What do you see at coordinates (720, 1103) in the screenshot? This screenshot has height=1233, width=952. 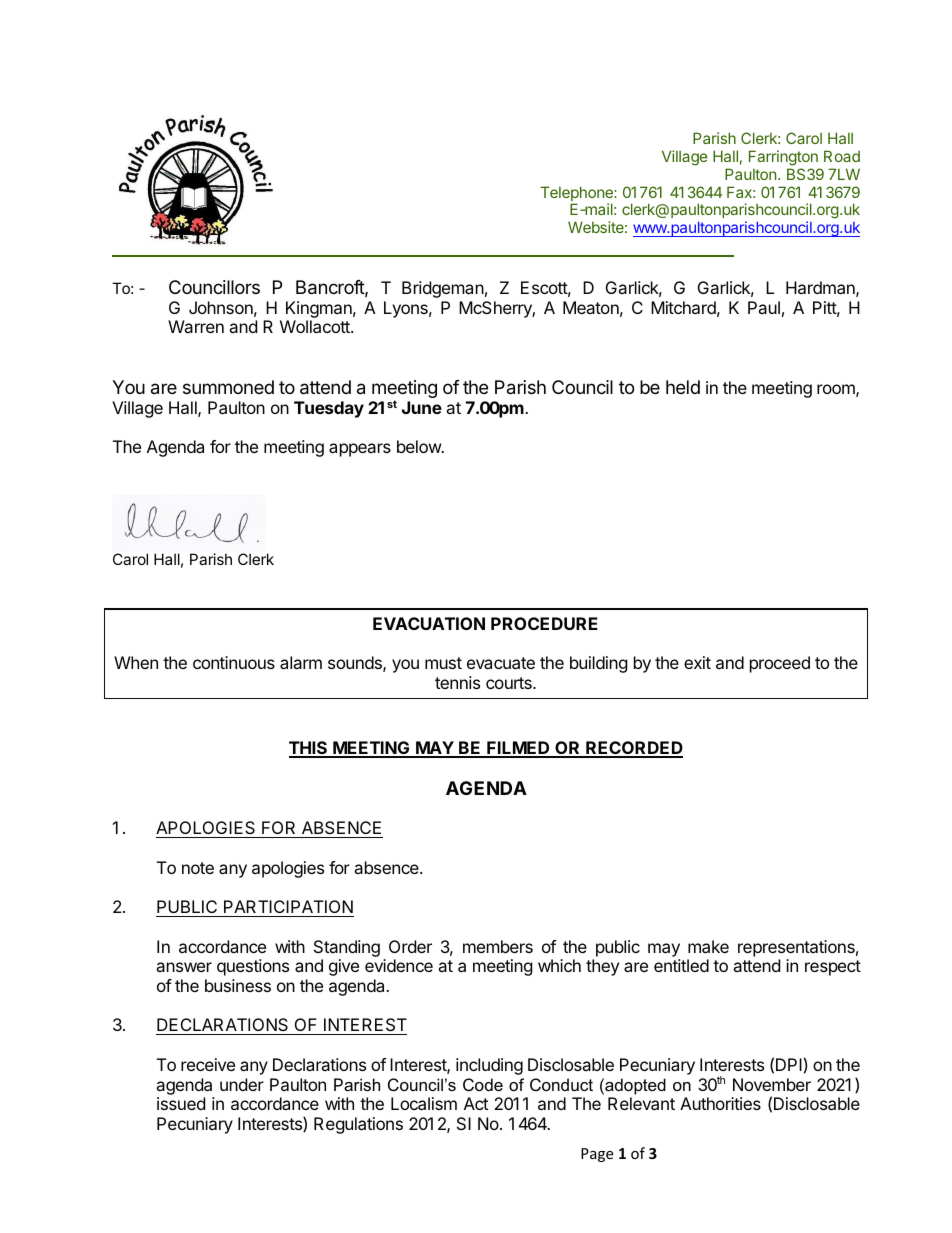 I see `Authorities` at bounding box center [720, 1103].
